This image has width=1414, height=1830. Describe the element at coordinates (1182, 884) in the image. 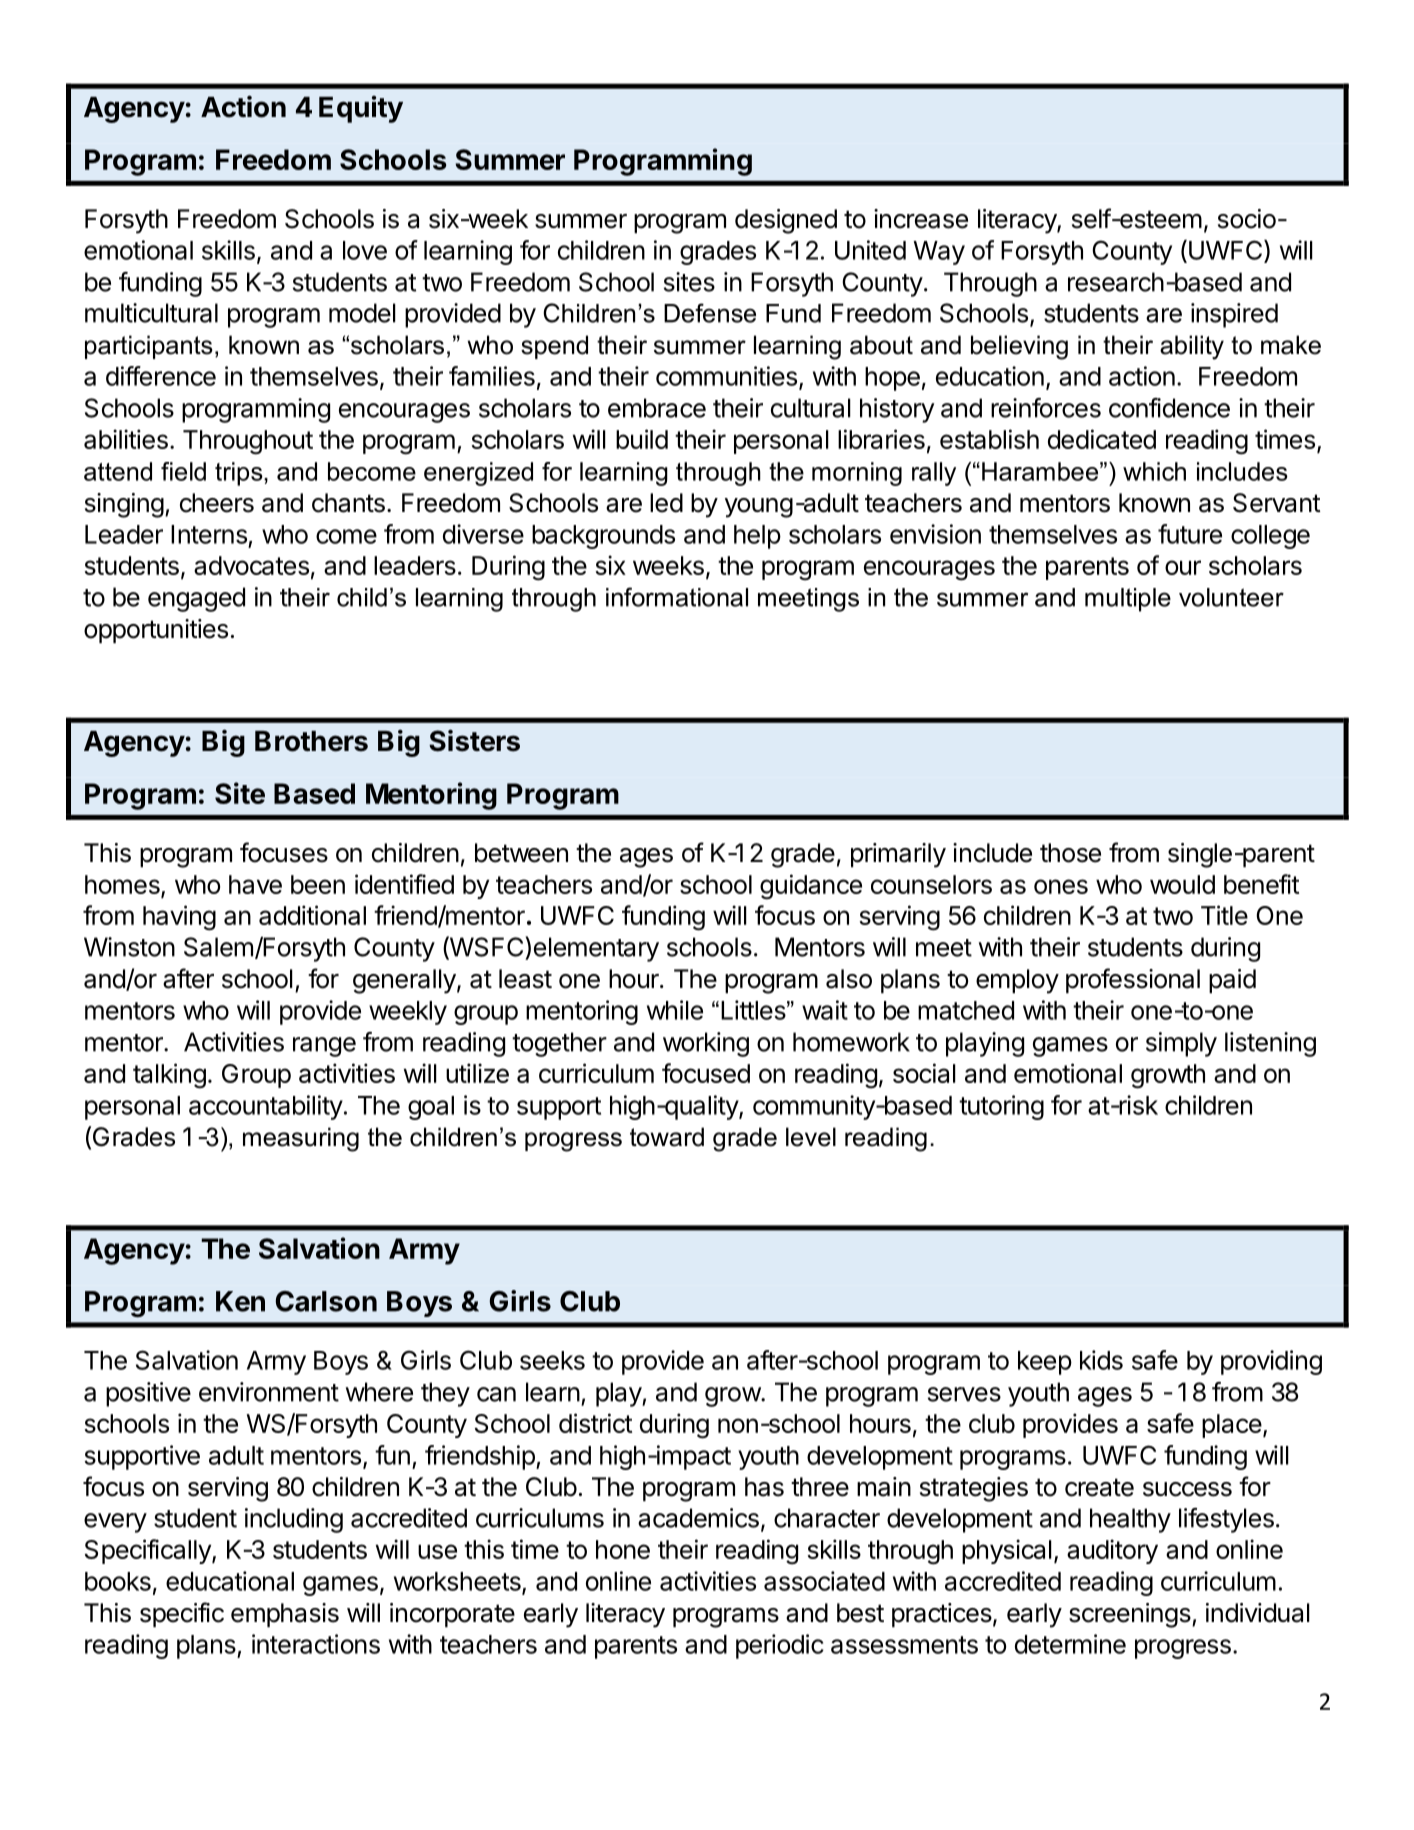

I see `would` at that location.
